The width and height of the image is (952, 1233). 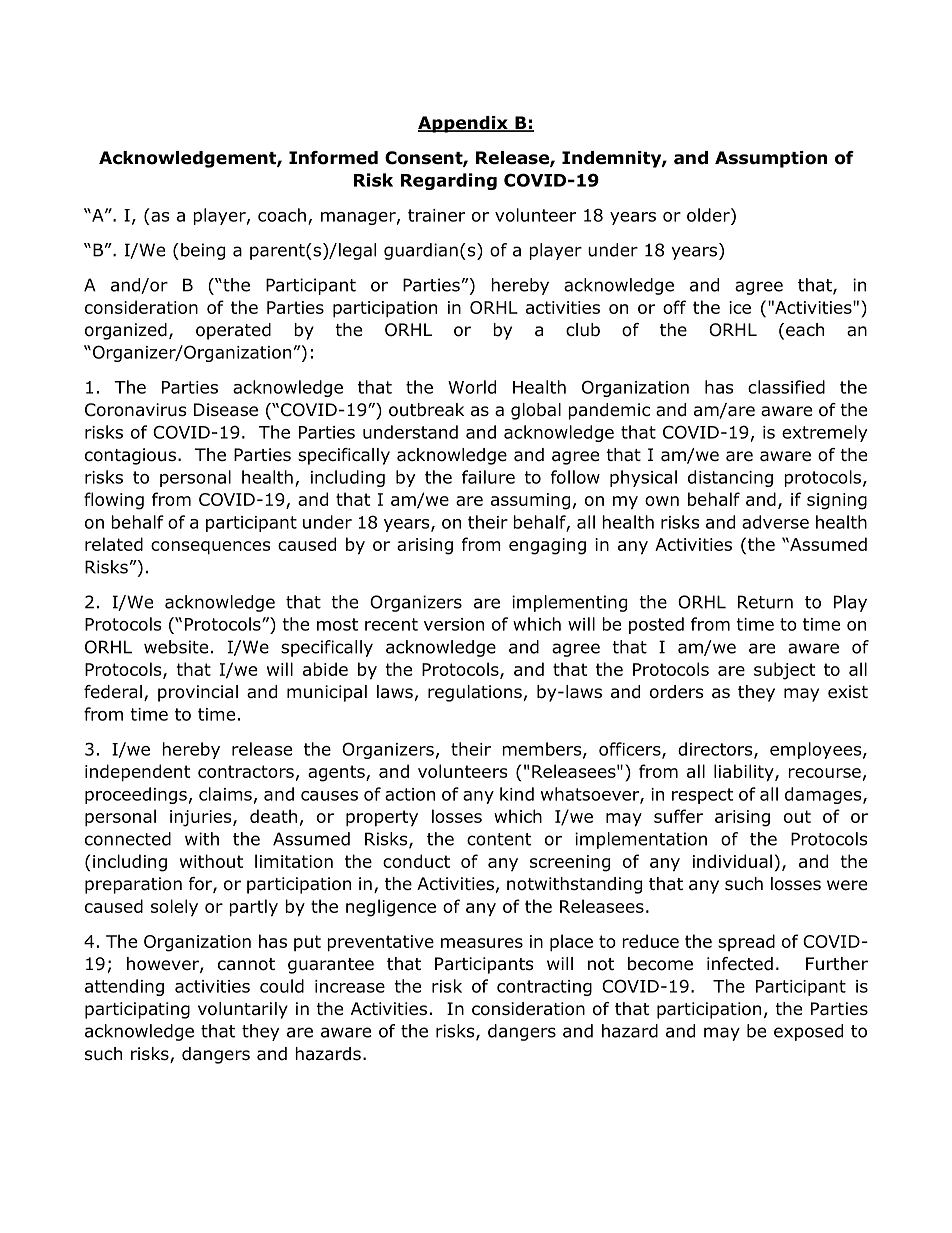 I want to click on Assumption, so click(x=771, y=159).
